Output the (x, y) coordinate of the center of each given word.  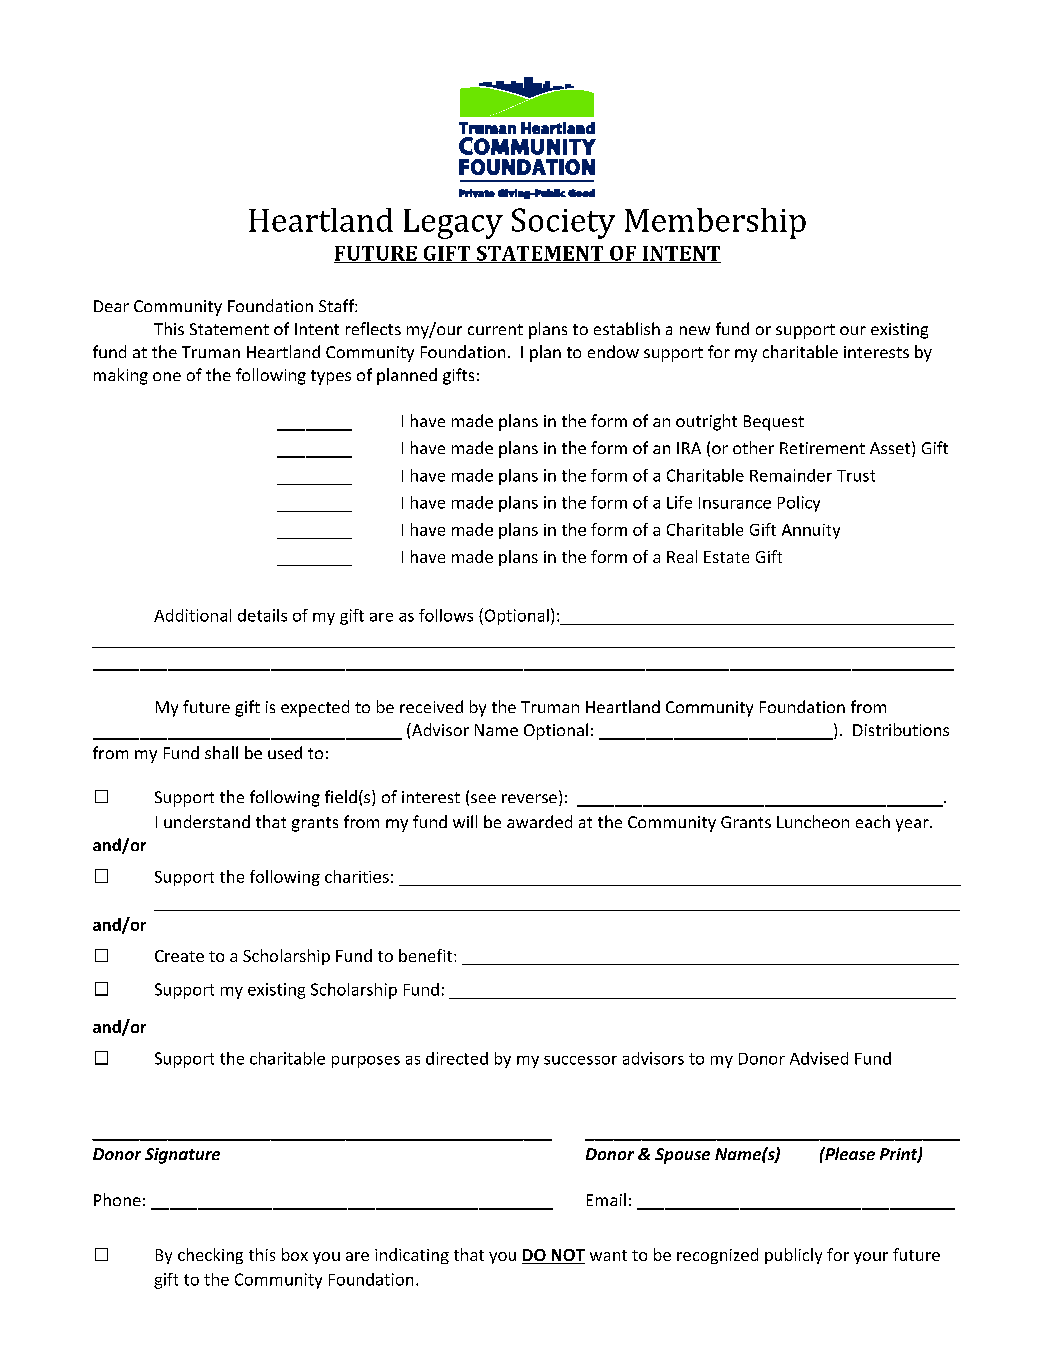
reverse (529, 798)
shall (221, 752)
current (495, 329)
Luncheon (813, 821)
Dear (111, 306)
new (695, 330)
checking (210, 1256)
